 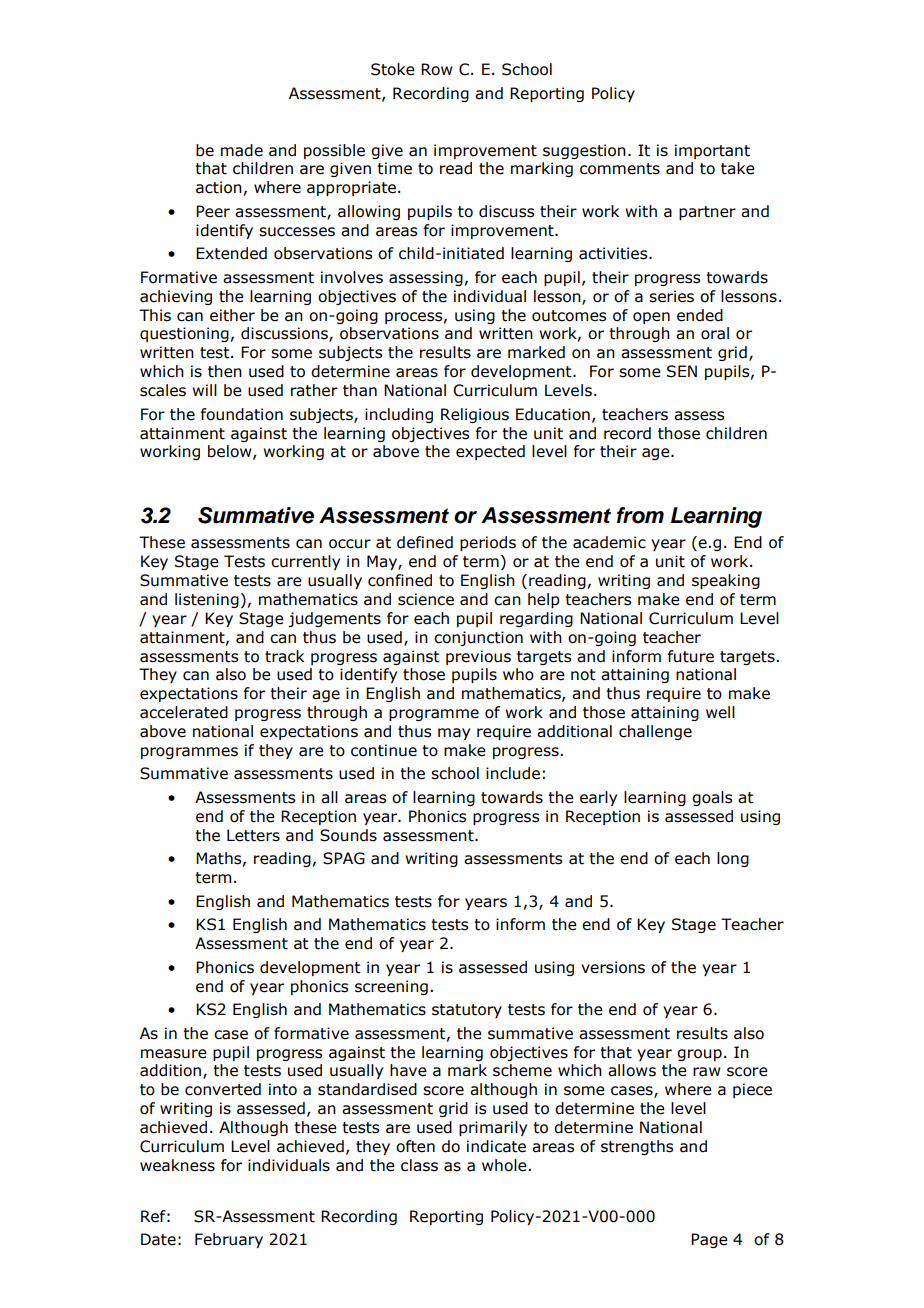 What do you see at coordinates (712, 798) in the document?
I see `goals` at bounding box center [712, 798].
